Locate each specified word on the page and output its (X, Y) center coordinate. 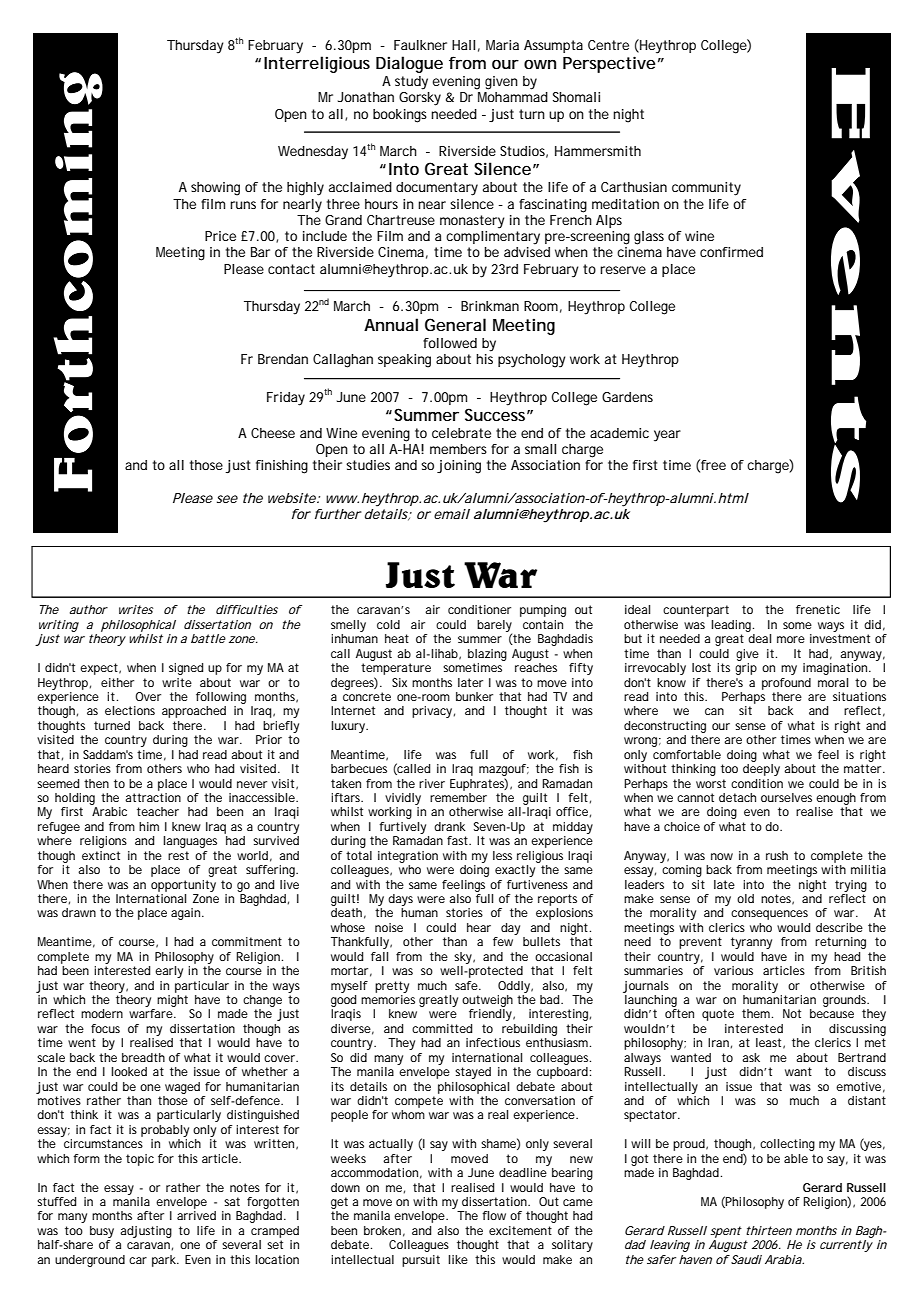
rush (777, 855)
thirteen (769, 1230)
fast (459, 840)
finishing (282, 467)
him (149, 826)
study (411, 83)
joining (459, 467)
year (667, 436)
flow (494, 1215)
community (706, 189)
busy (102, 1232)
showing (215, 189)
